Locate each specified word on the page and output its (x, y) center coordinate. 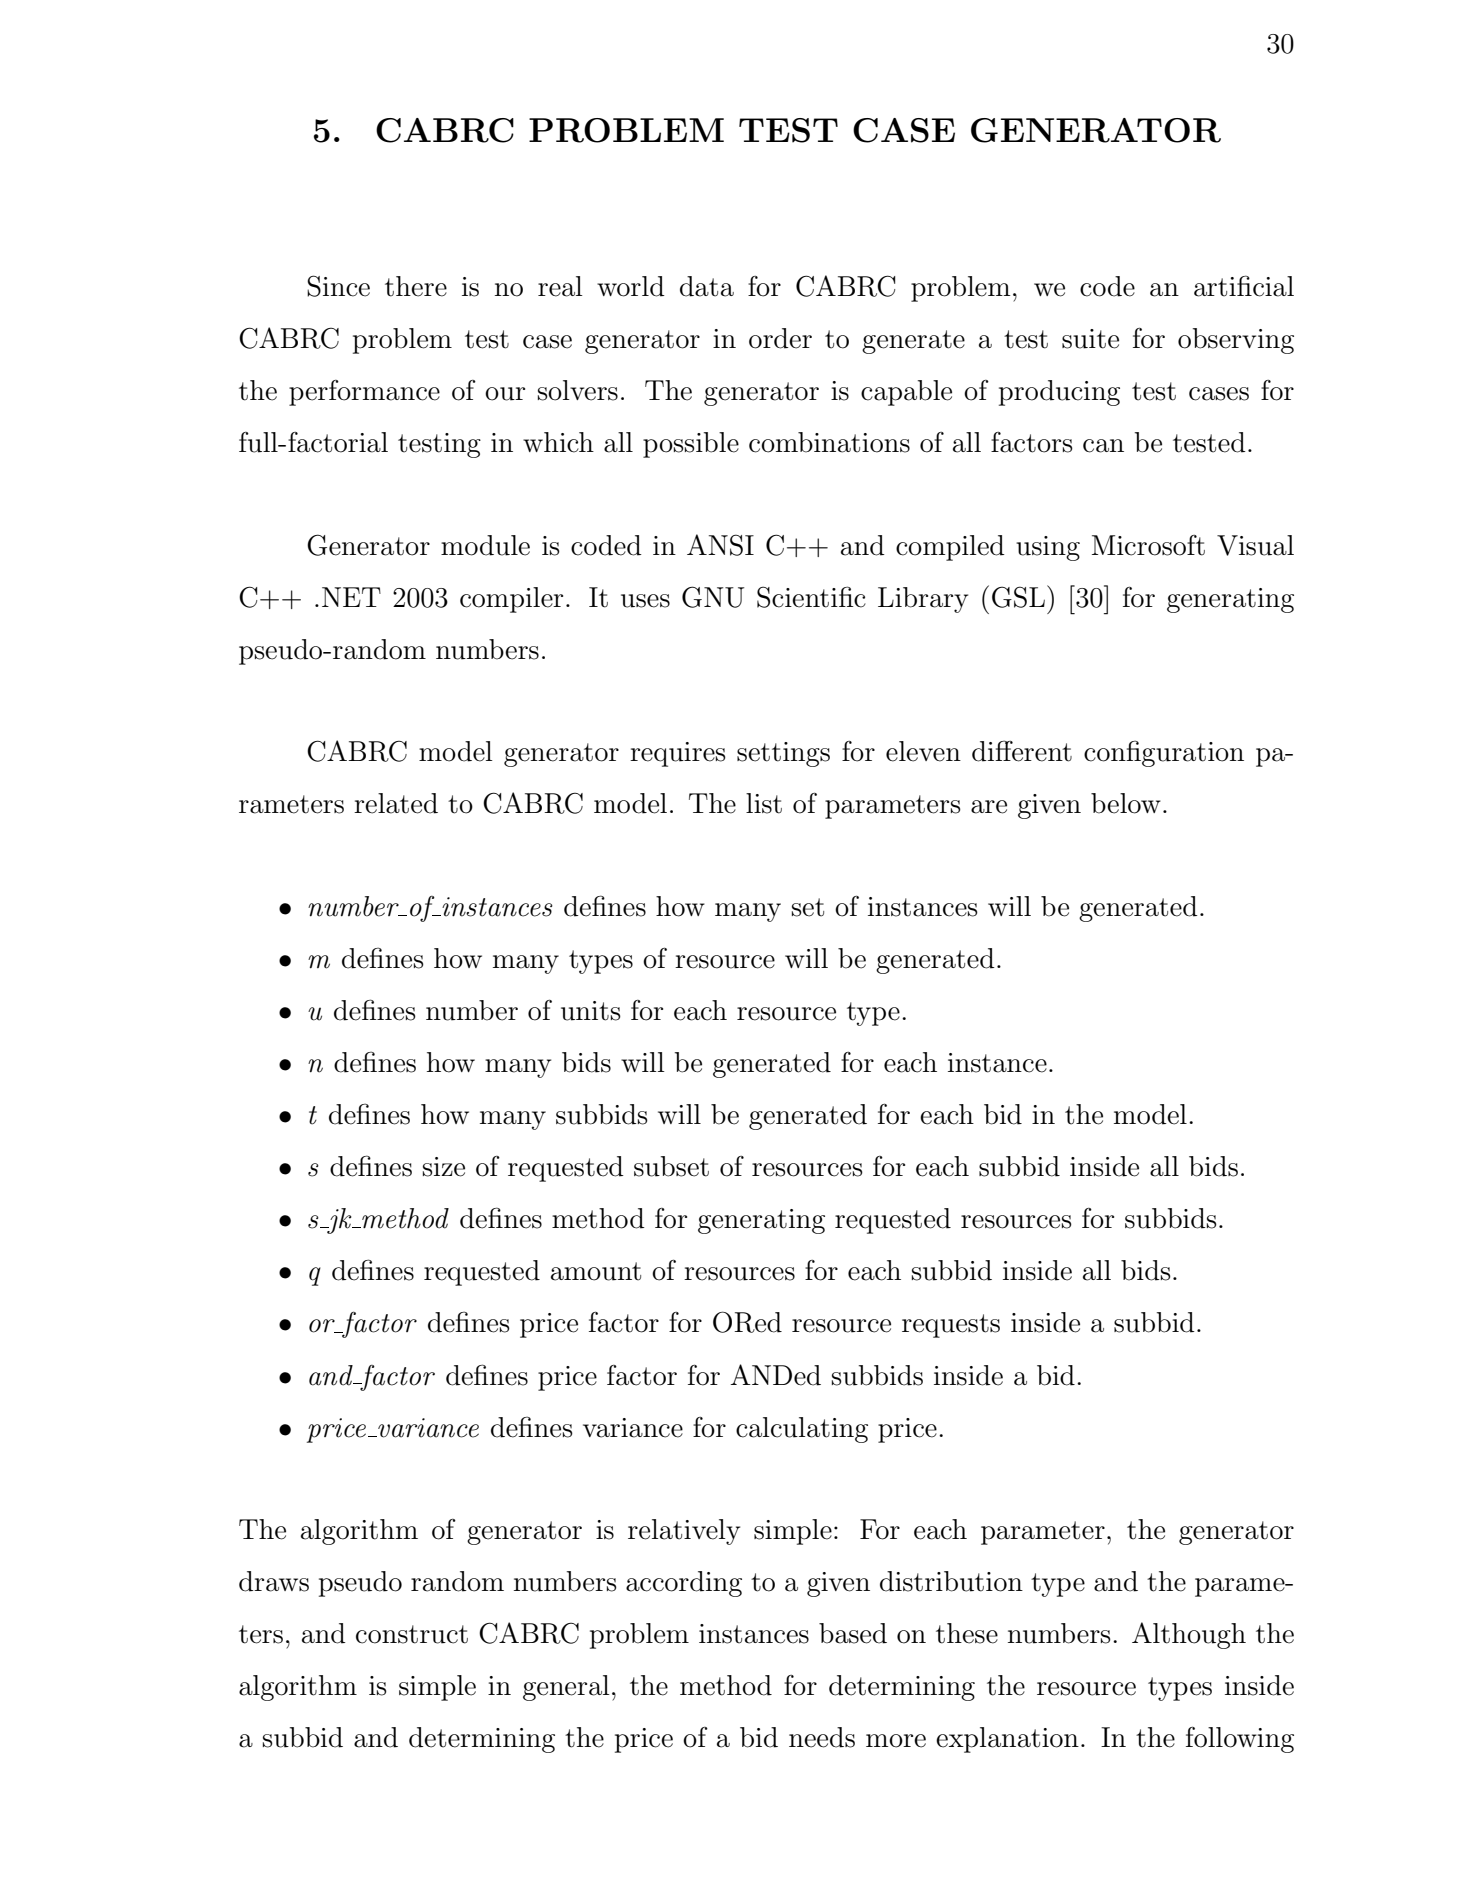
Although (1189, 1635)
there (416, 286)
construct (412, 1634)
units (591, 1011)
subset (671, 1166)
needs (822, 1737)
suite (1090, 339)
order (780, 338)
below (1126, 803)
